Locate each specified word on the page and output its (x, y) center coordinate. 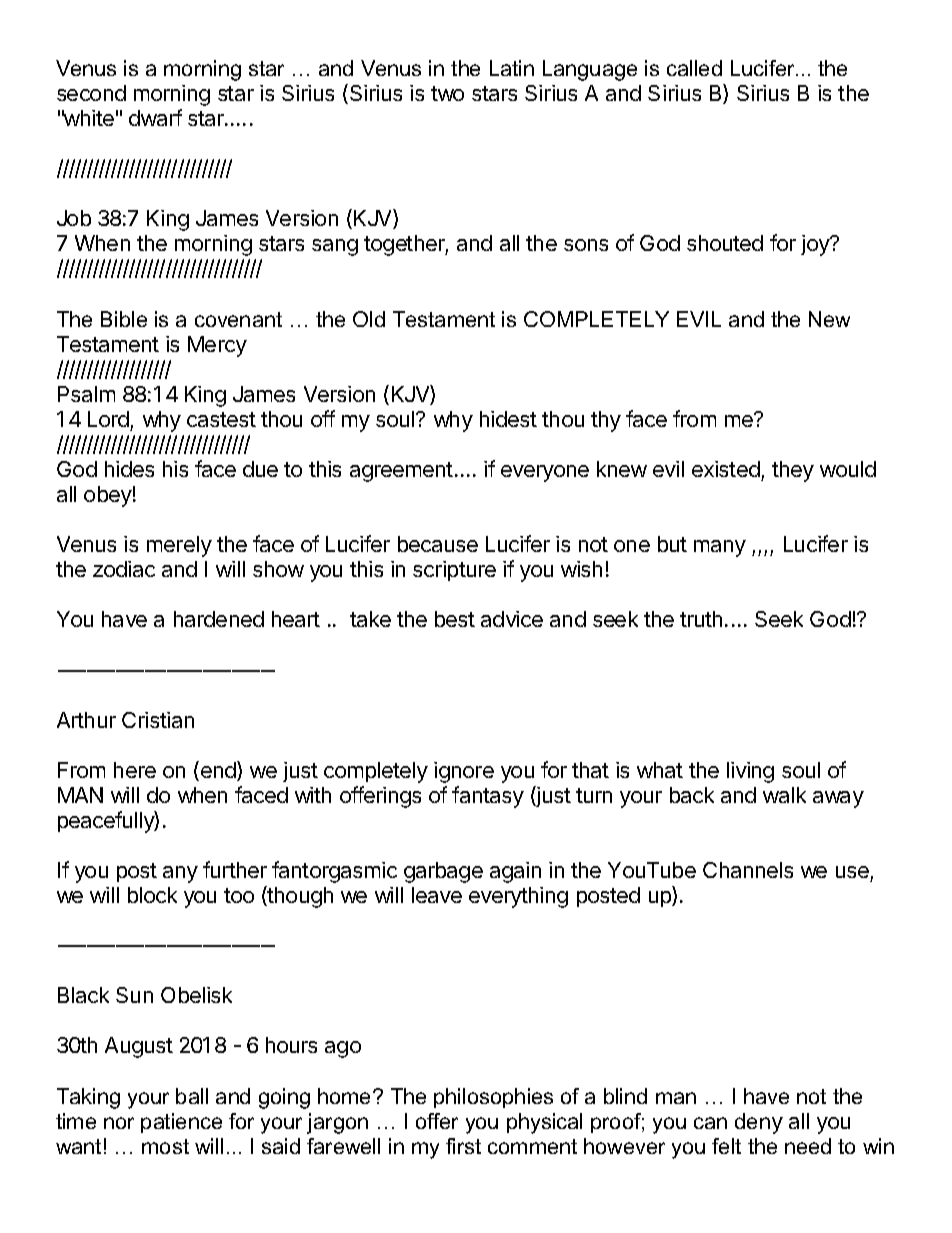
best (455, 619)
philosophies (493, 1098)
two (447, 93)
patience (181, 1123)
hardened (219, 619)
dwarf (155, 117)
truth (701, 619)
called (694, 68)
